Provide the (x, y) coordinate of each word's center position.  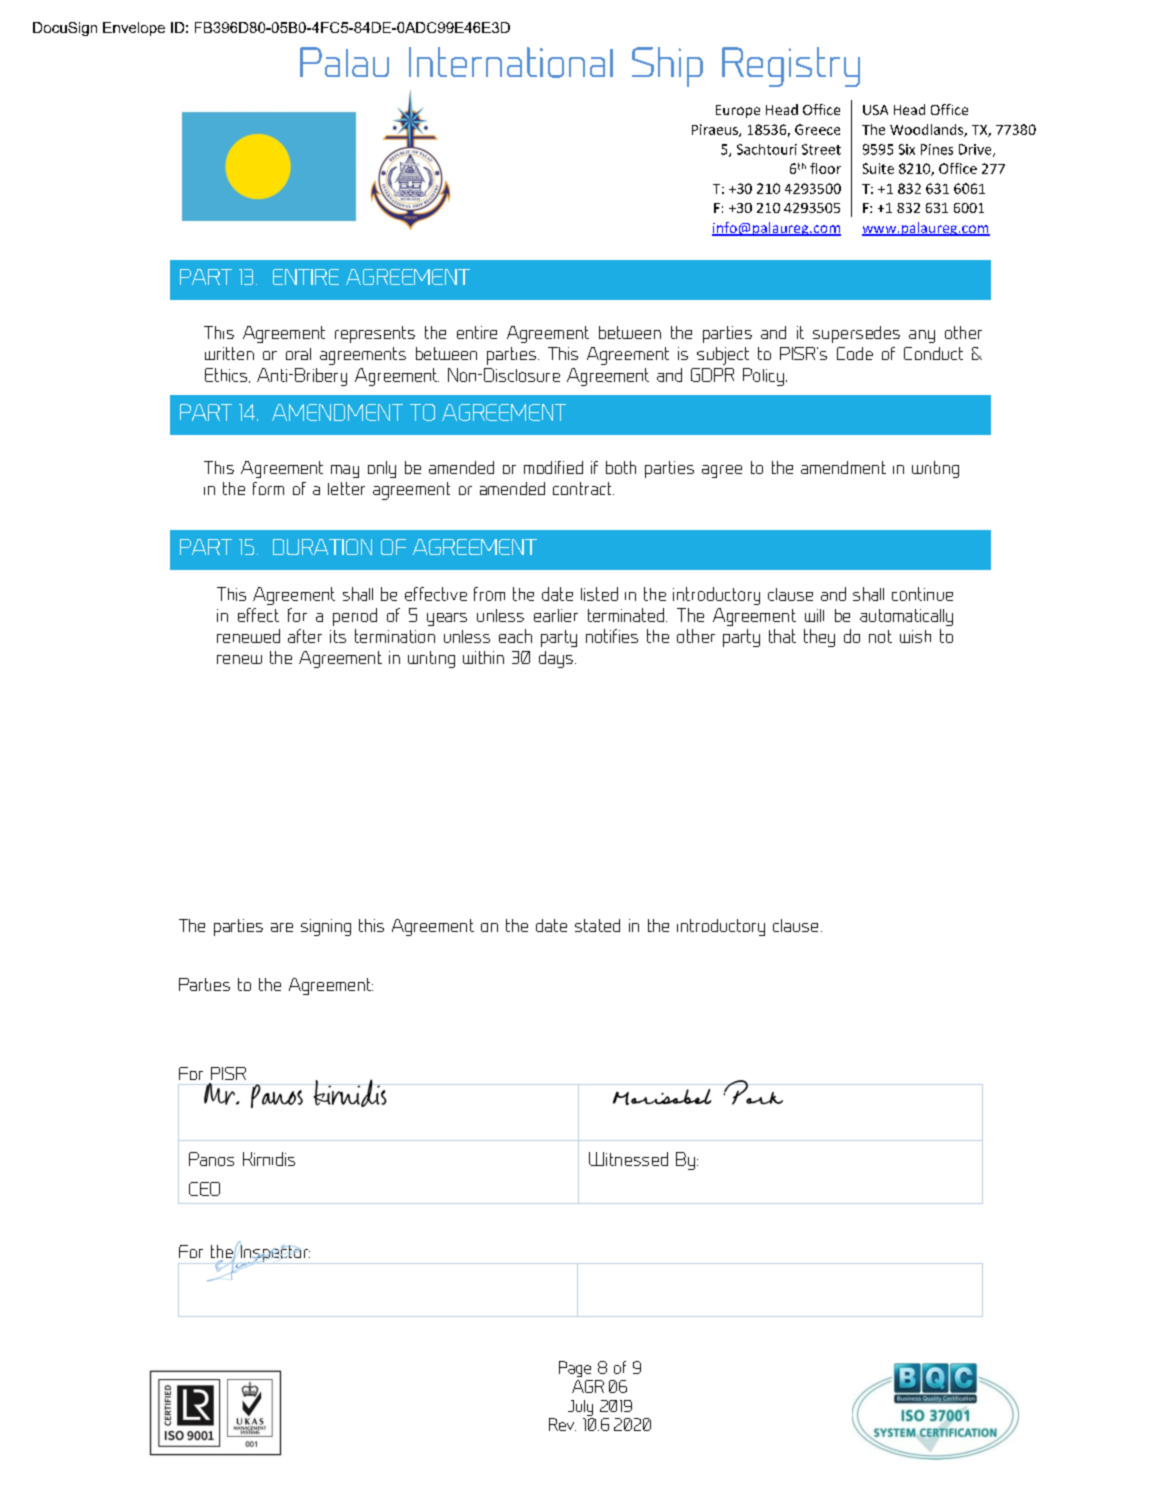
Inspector (274, 1255)
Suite (878, 168)
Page (575, 1369)
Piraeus (716, 130)
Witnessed (628, 1159)
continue (922, 594)
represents (375, 334)
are (282, 927)
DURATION (322, 547)
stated (597, 925)
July (580, 1408)
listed (599, 594)
